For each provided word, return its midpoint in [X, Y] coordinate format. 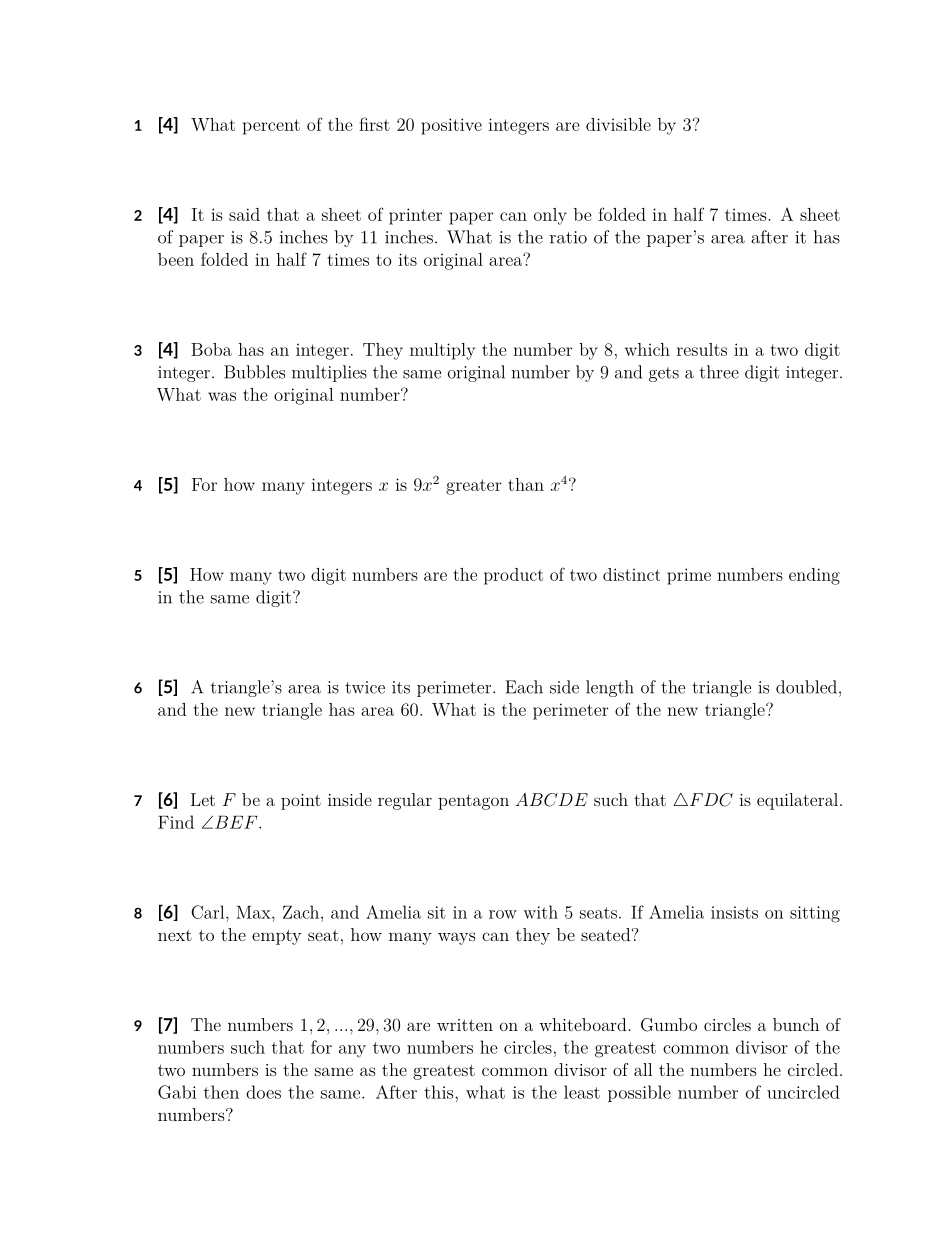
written [465, 1025]
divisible [618, 124]
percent [271, 127]
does [263, 1092]
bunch [796, 1024]
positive [451, 126]
